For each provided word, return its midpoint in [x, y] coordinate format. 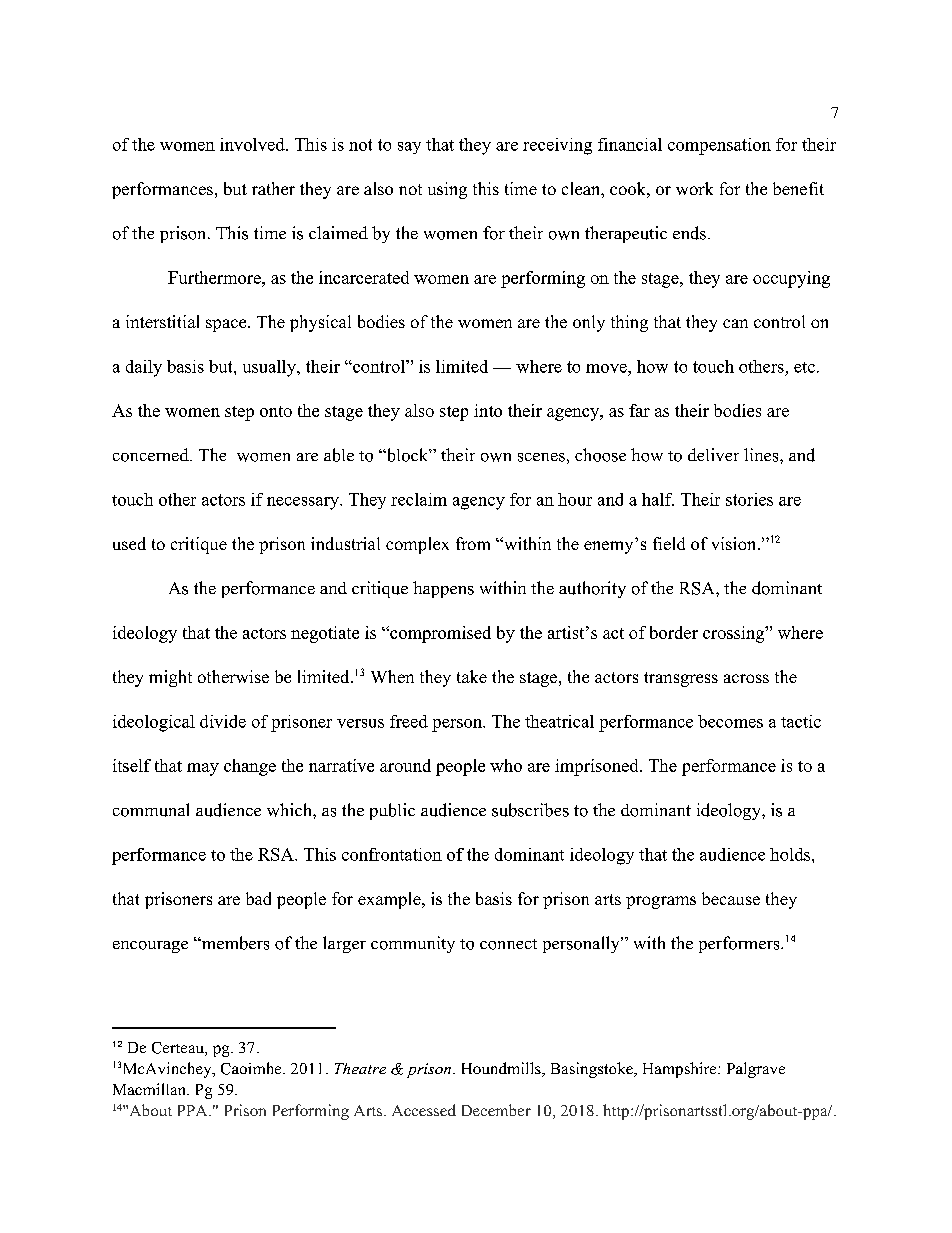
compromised [439, 634]
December [496, 1110]
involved [253, 144]
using [447, 190]
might [170, 678]
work [694, 188]
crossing [734, 634]
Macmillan [150, 1089]
